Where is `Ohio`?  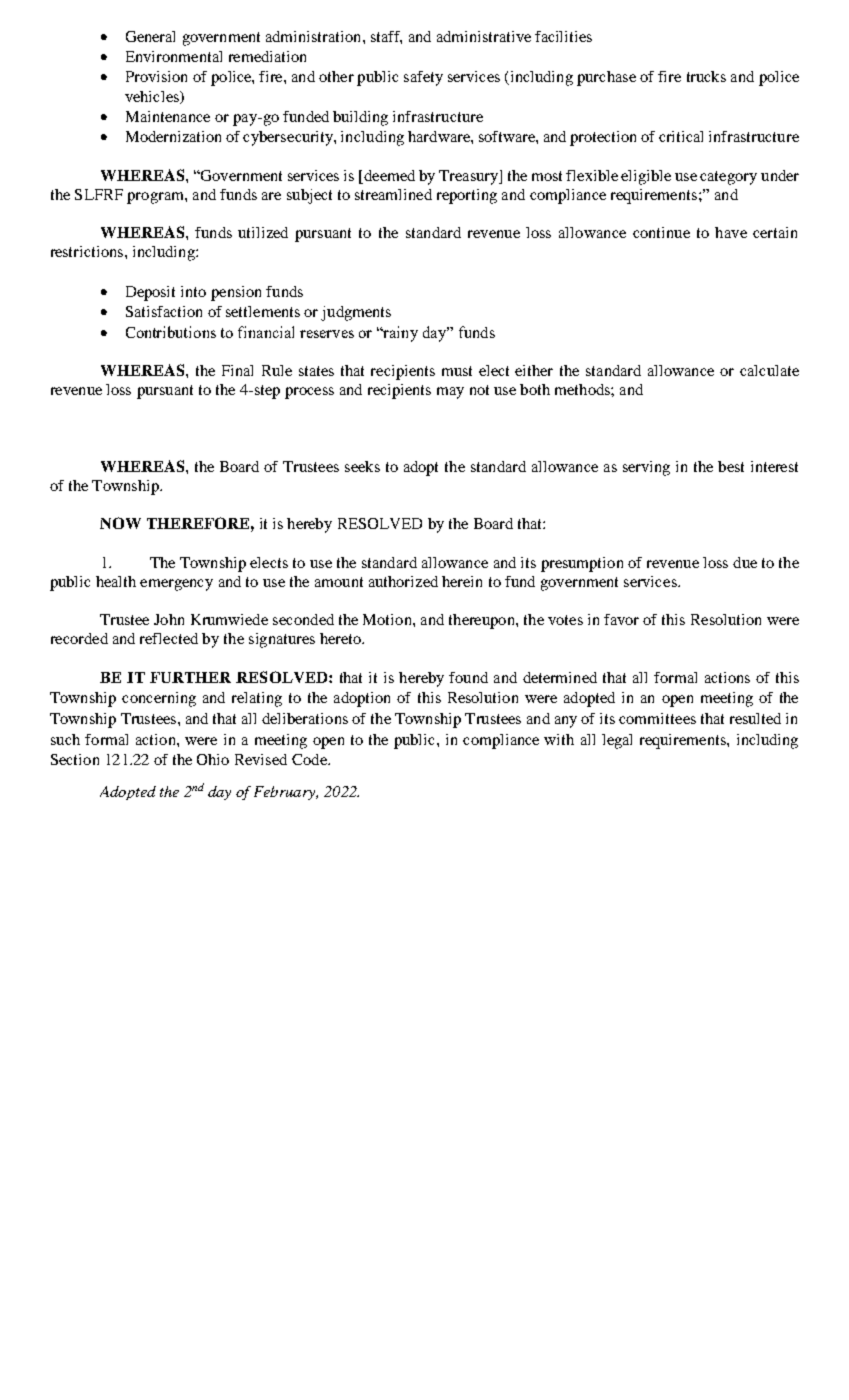 Ohio is located at coordinates (213, 759).
